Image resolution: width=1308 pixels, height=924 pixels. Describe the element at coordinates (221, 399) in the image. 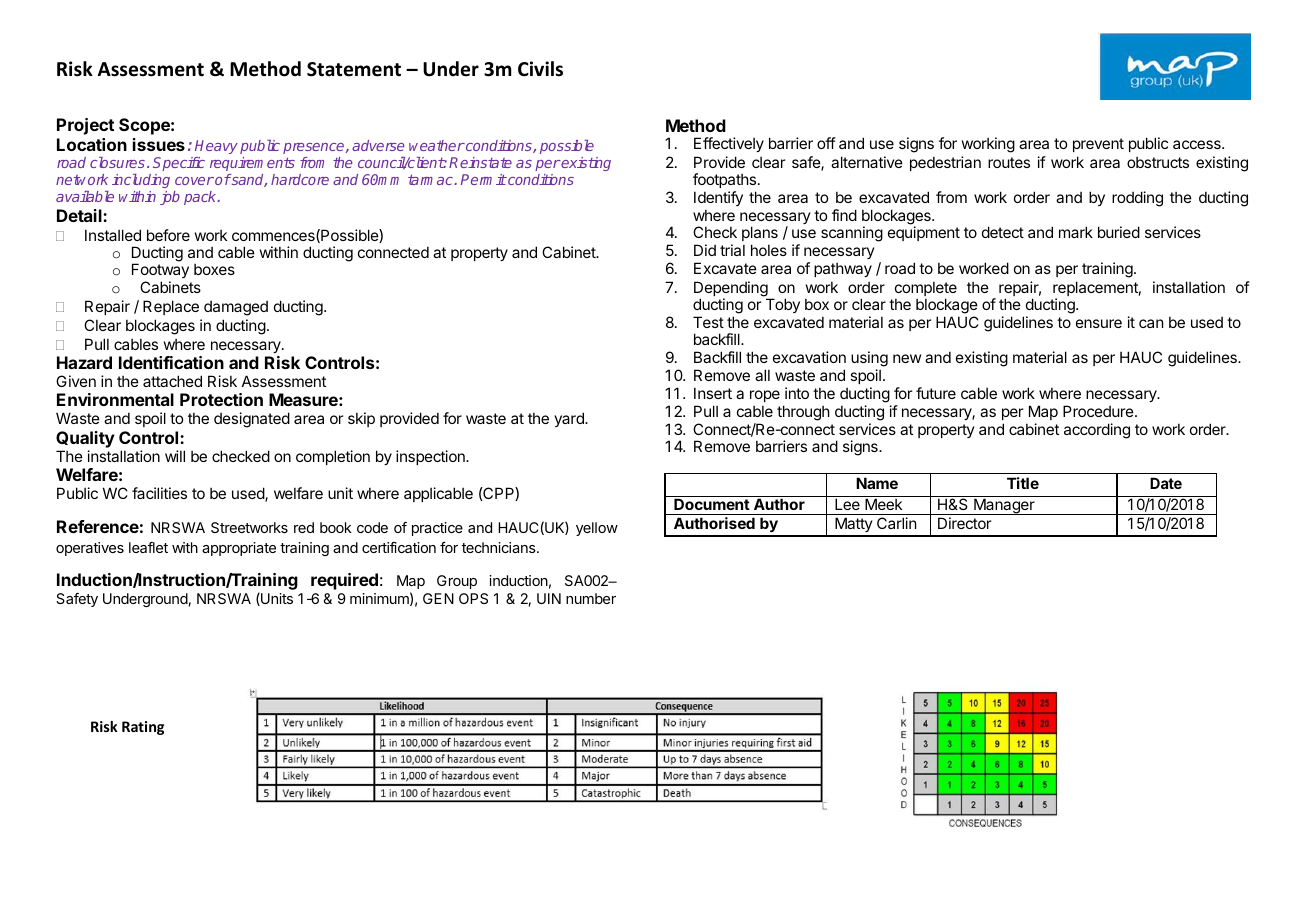

I see `Protection` at that location.
